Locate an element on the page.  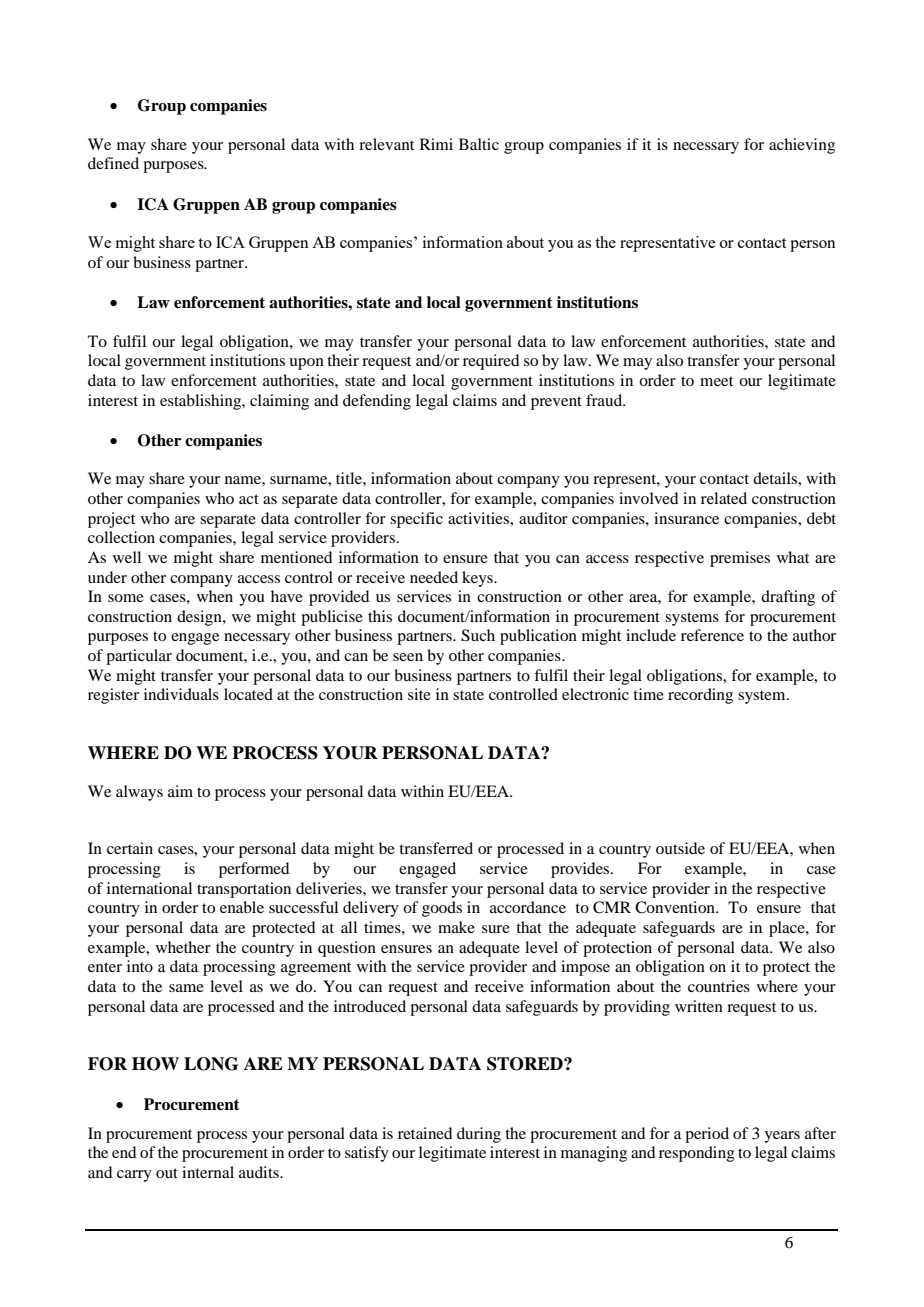
period is located at coordinates (707, 1135).
